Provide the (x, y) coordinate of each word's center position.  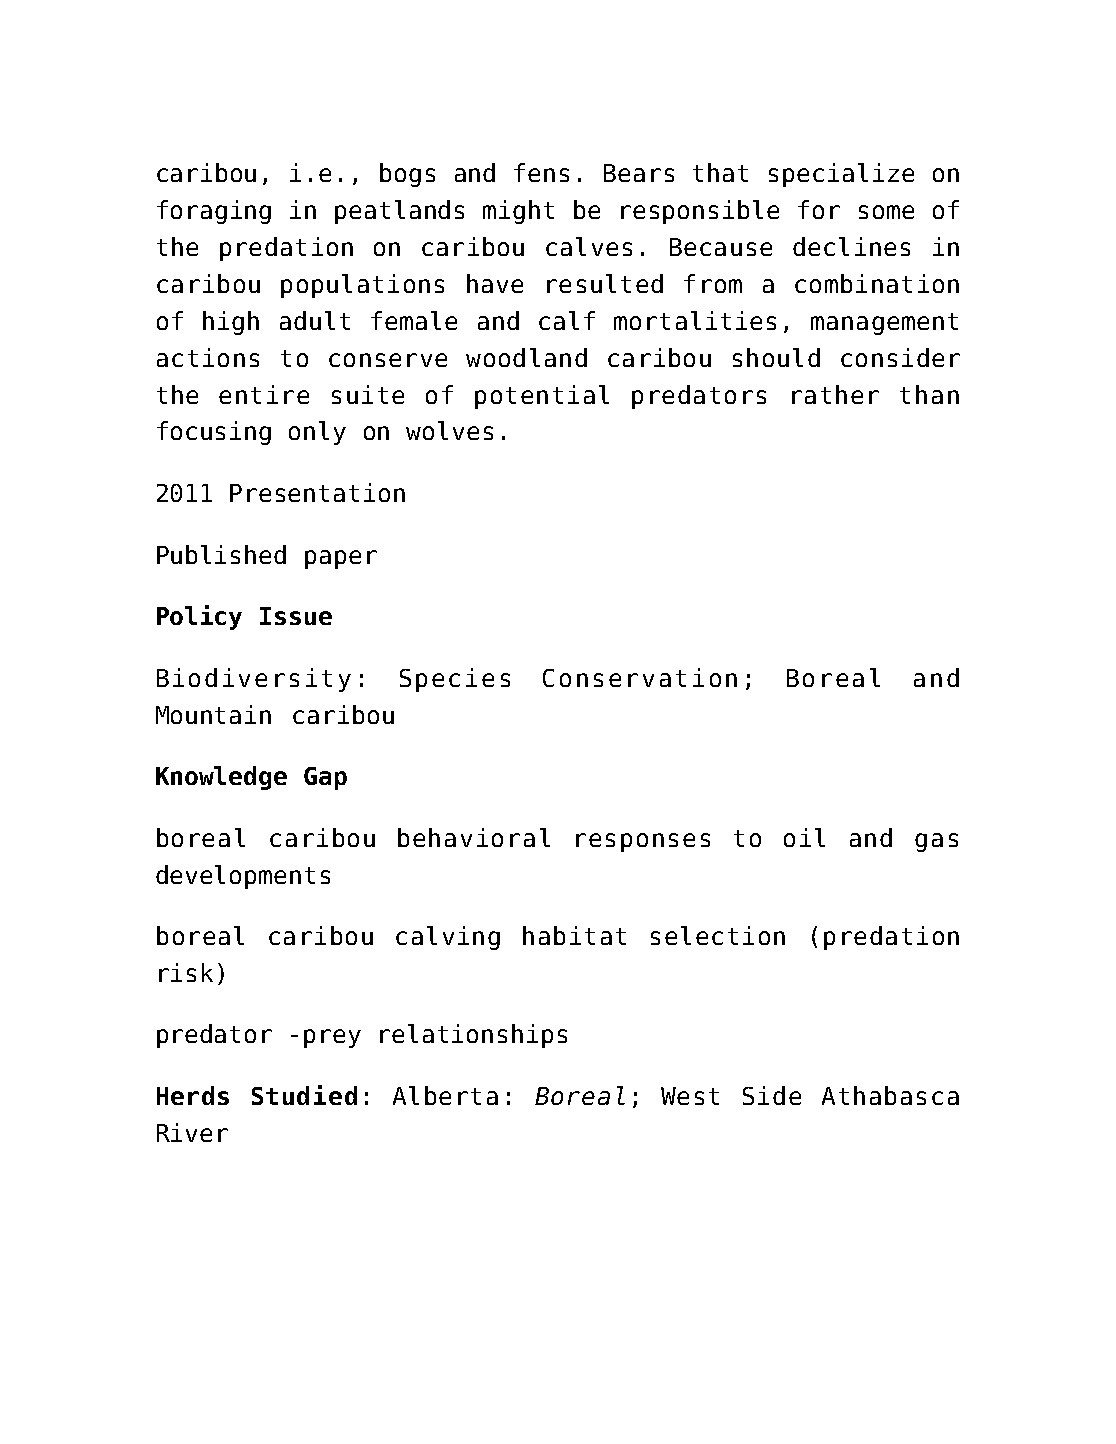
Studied (304, 1095)
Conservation (640, 677)
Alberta (445, 1095)
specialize (841, 175)
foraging (214, 212)
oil (804, 837)
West (690, 1096)
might (518, 212)
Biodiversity (254, 680)
